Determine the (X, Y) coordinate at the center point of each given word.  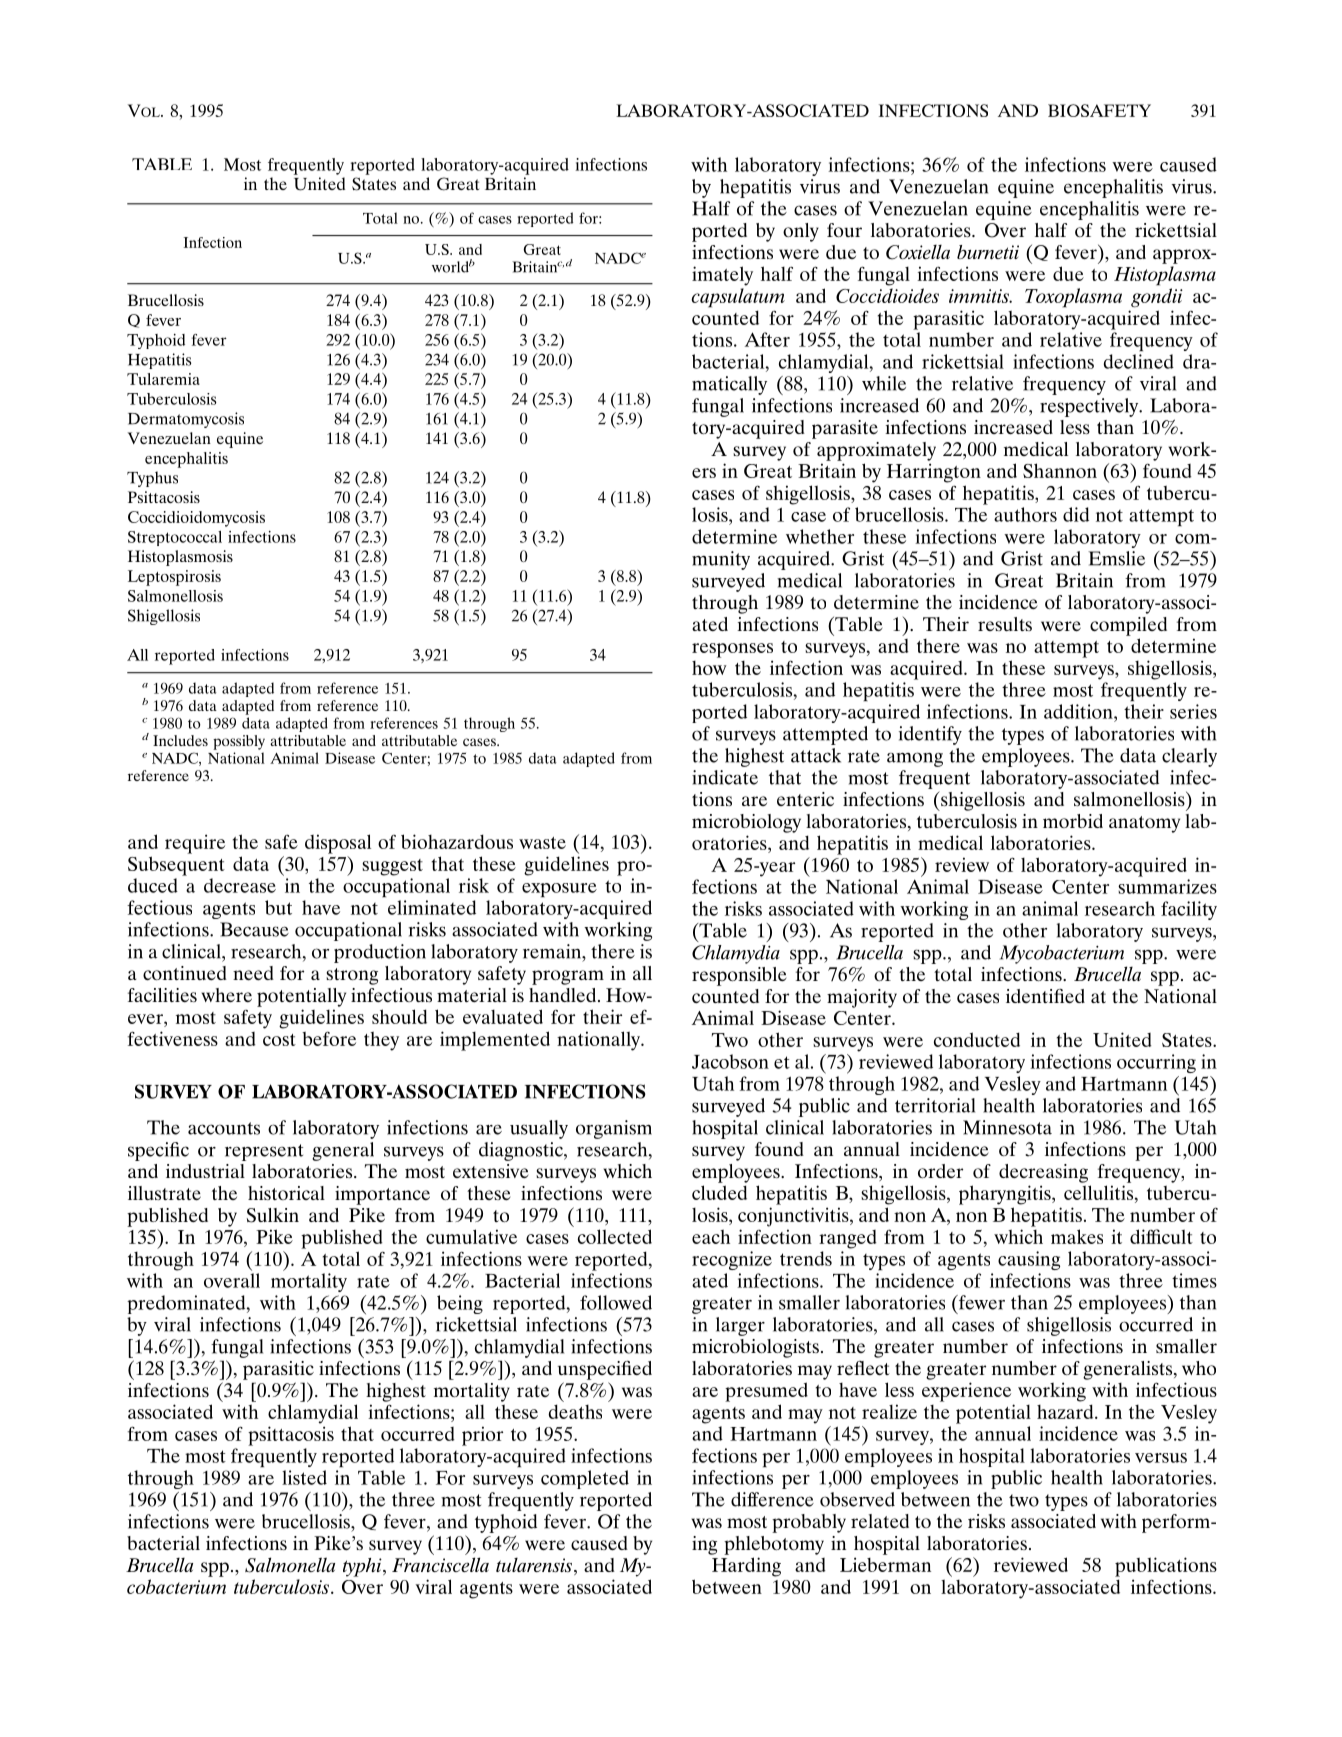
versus (1161, 1458)
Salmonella (290, 1565)
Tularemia (163, 379)
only (801, 232)
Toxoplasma (1073, 298)
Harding (746, 1567)
